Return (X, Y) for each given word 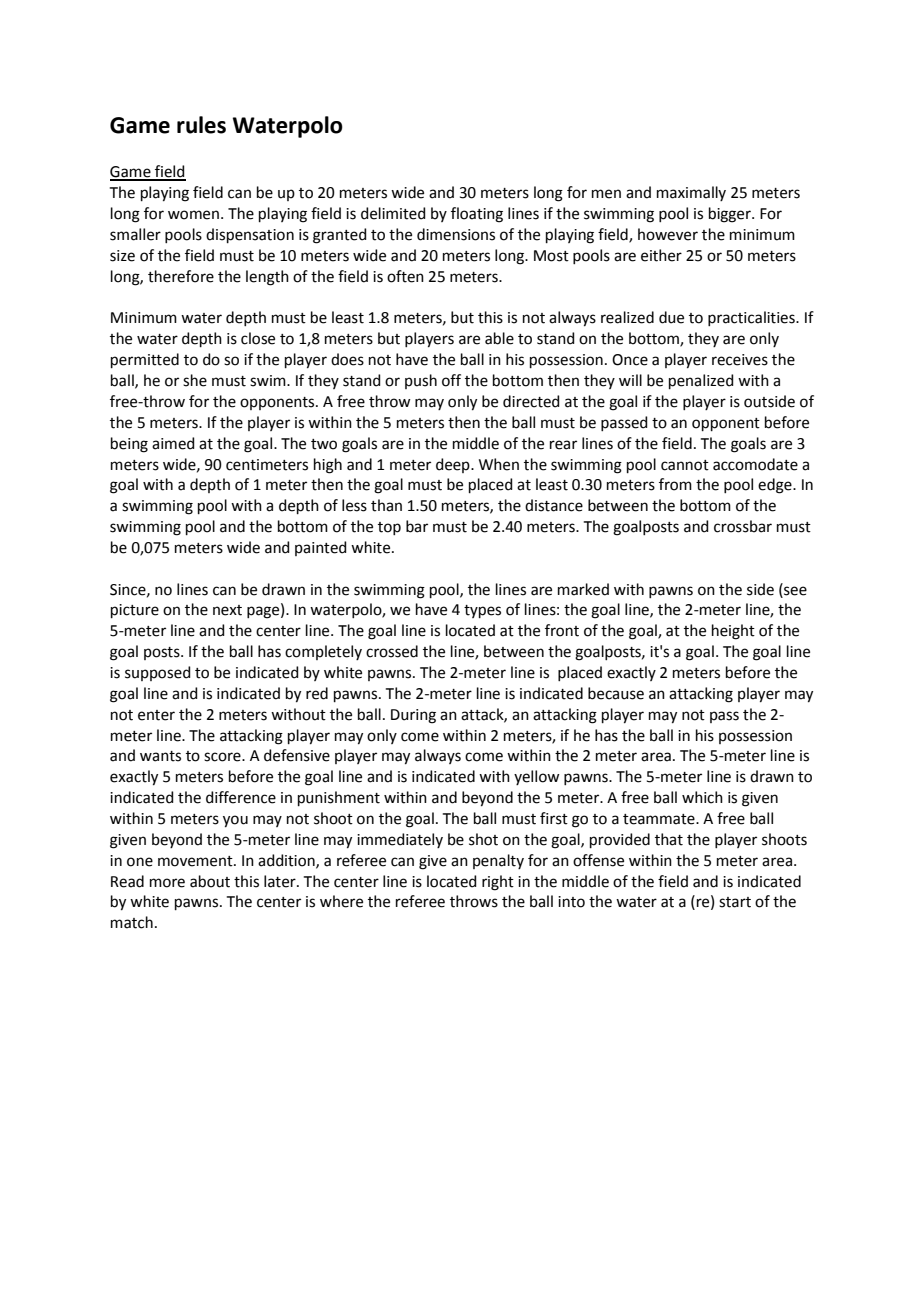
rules (201, 125)
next (227, 610)
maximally (691, 193)
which (702, 797)
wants (160, 756)
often (405, 276)
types (482, 611)
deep (454, 465)
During (413, 716)
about (210, 881)
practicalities (752, 318)
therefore (181, 276)
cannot (685, 465)
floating (477, 215)
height (733, 632)
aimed (173, 443)
